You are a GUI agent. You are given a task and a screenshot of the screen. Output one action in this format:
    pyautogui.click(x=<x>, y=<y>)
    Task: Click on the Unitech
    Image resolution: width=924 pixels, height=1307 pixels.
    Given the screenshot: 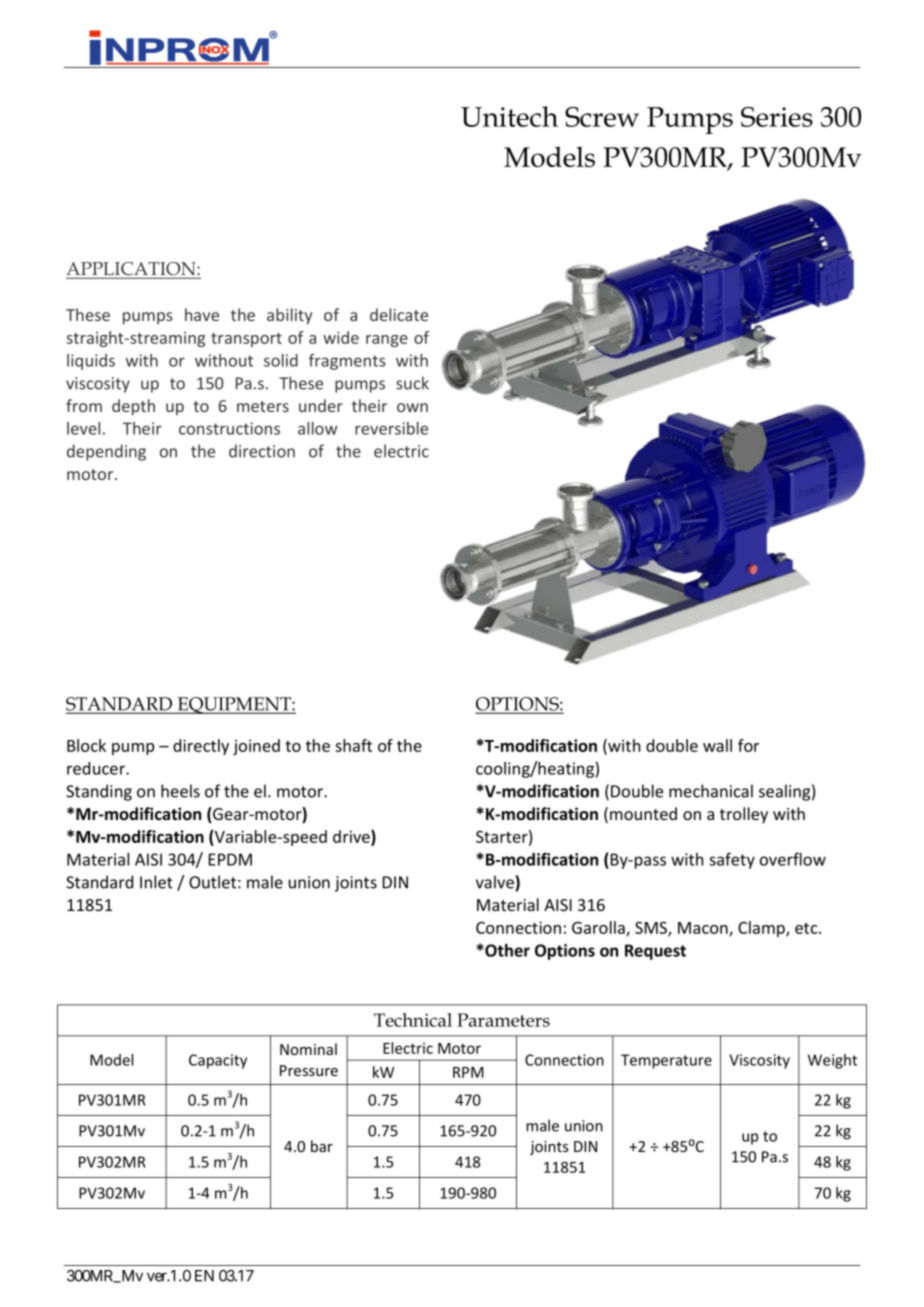 What is the action you would take?
    pyautogui.click(x=509, y=116)
